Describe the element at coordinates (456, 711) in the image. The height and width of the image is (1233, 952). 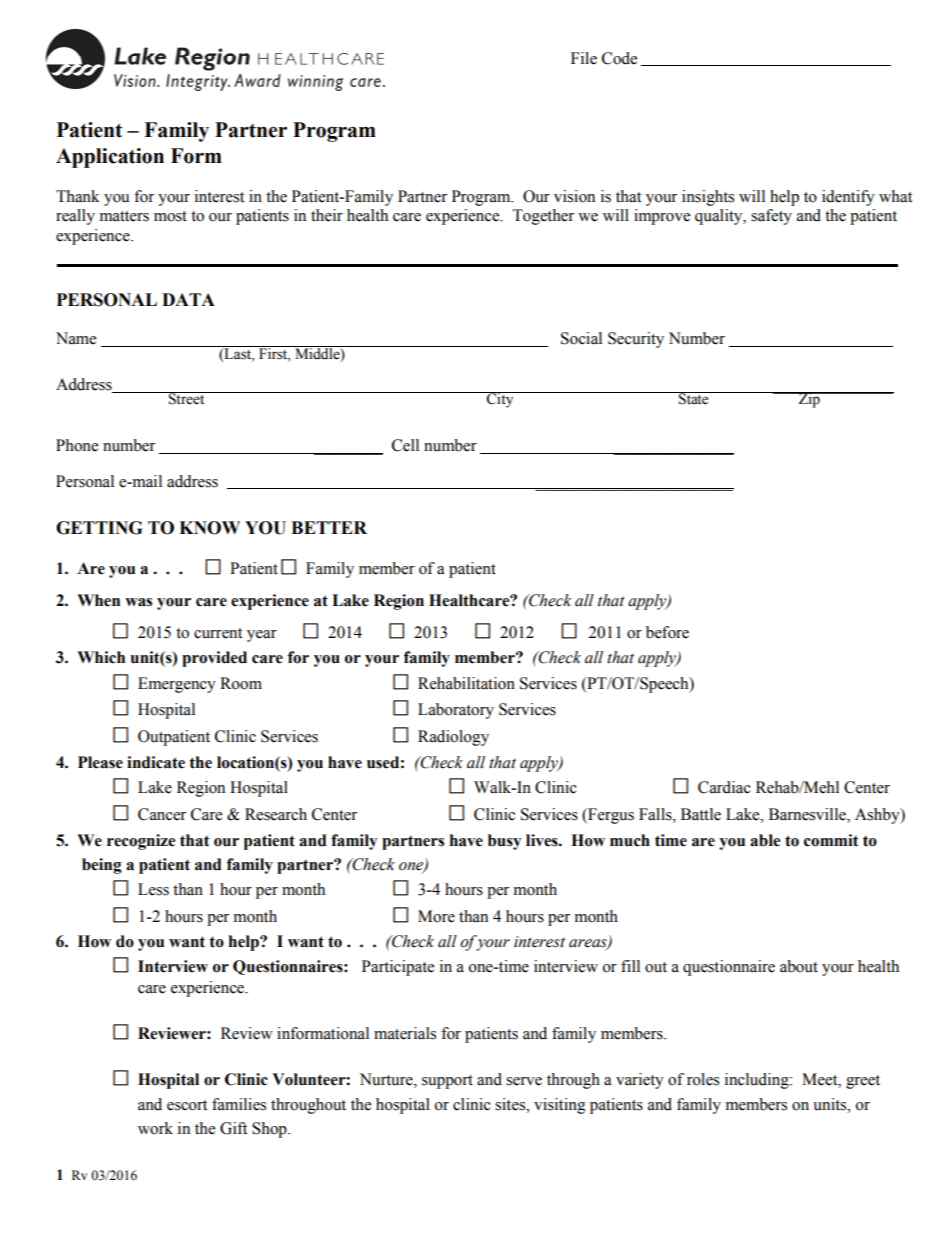
I see `Laboratory` at that location.
